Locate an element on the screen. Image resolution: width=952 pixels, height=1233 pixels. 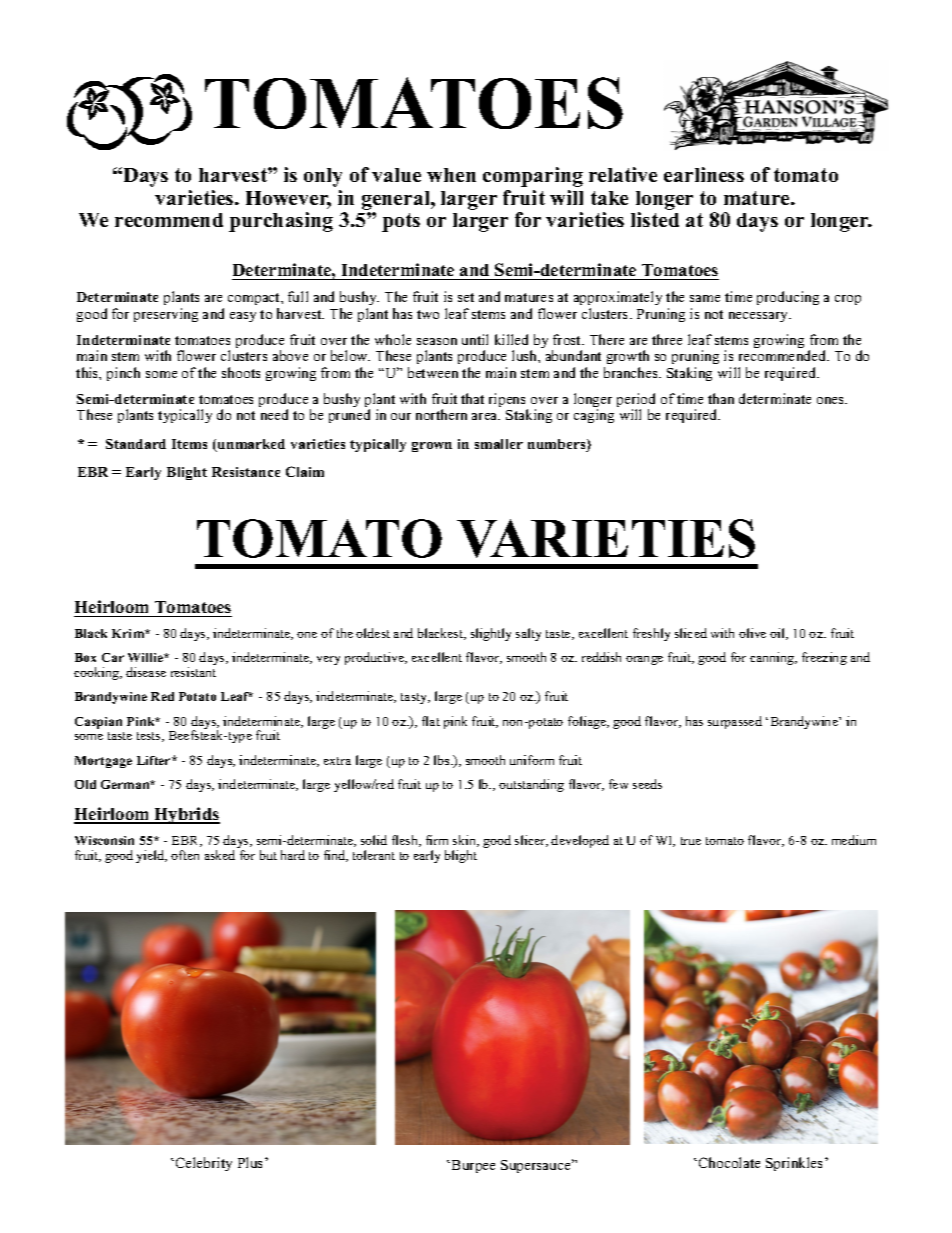
smaller is located at coordinates (499, 444).
